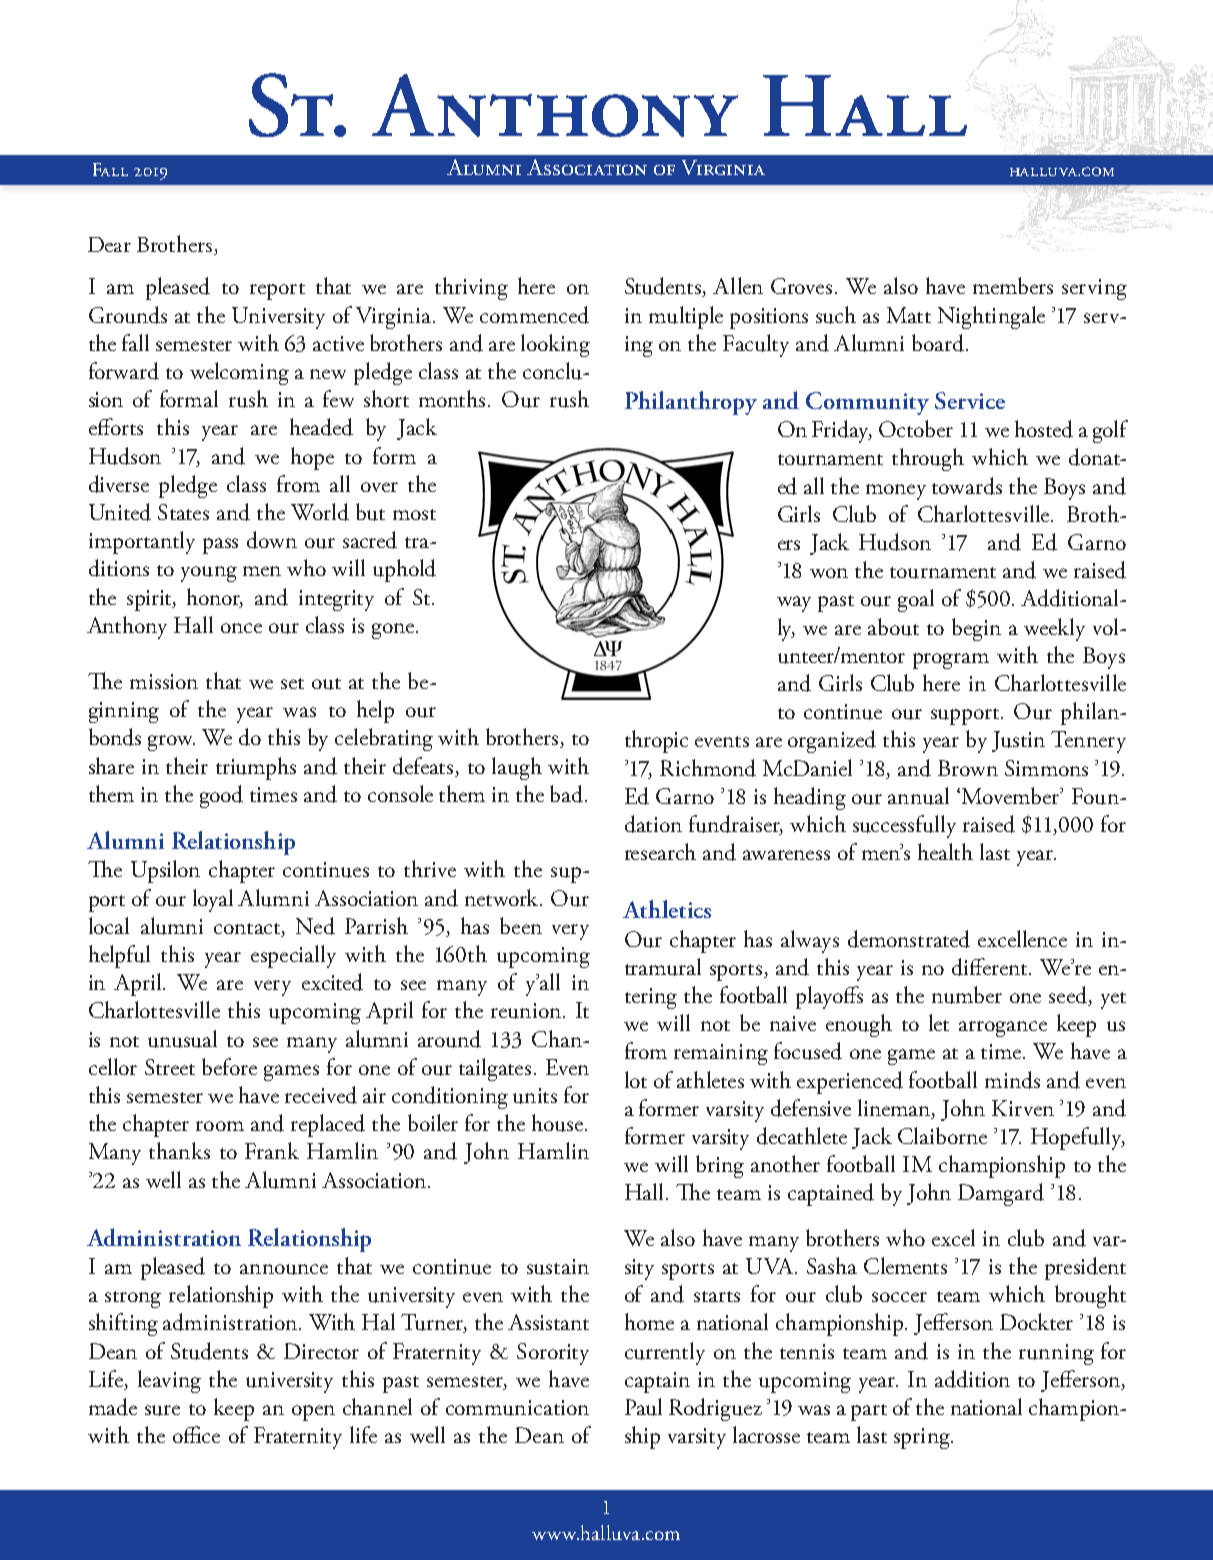 The width and height of the screenshot is (1213, 1560). I want to click on commenced, so click(534, 315).
